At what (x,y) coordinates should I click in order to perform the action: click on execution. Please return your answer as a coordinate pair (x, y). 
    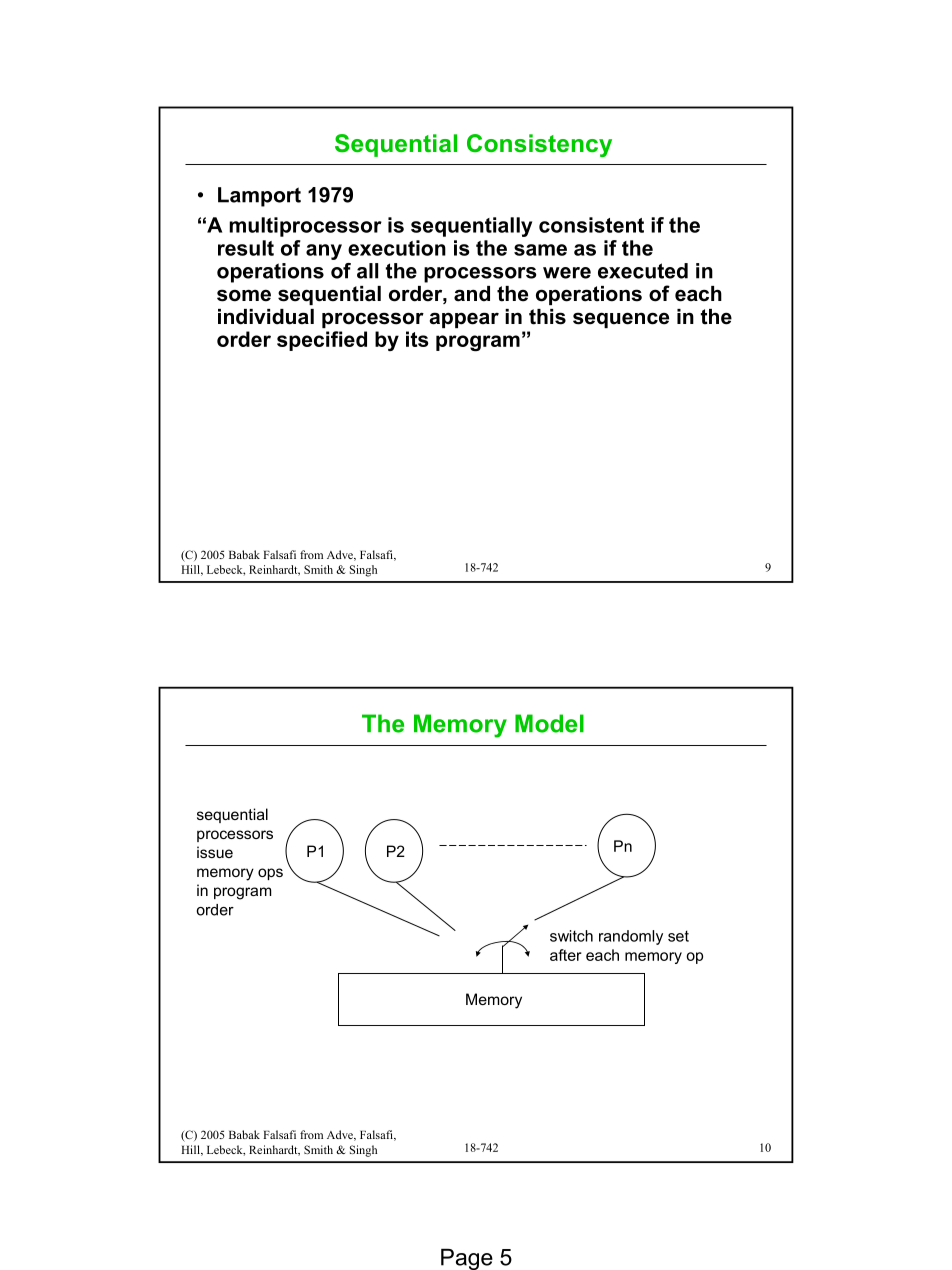
    Looking at the image, I should click on (397, 248).
